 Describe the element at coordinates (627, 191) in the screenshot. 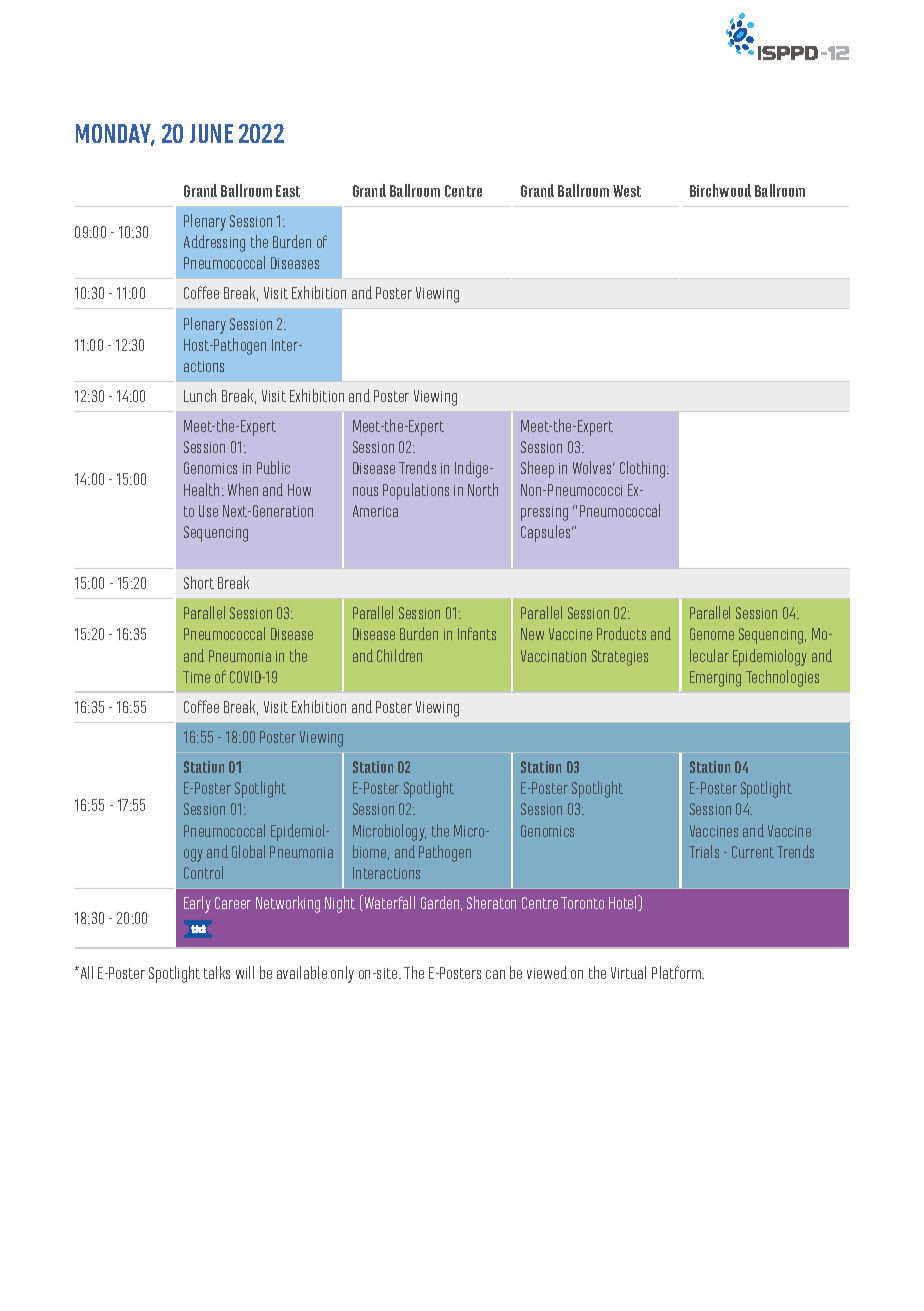

I see `West` at that location.
